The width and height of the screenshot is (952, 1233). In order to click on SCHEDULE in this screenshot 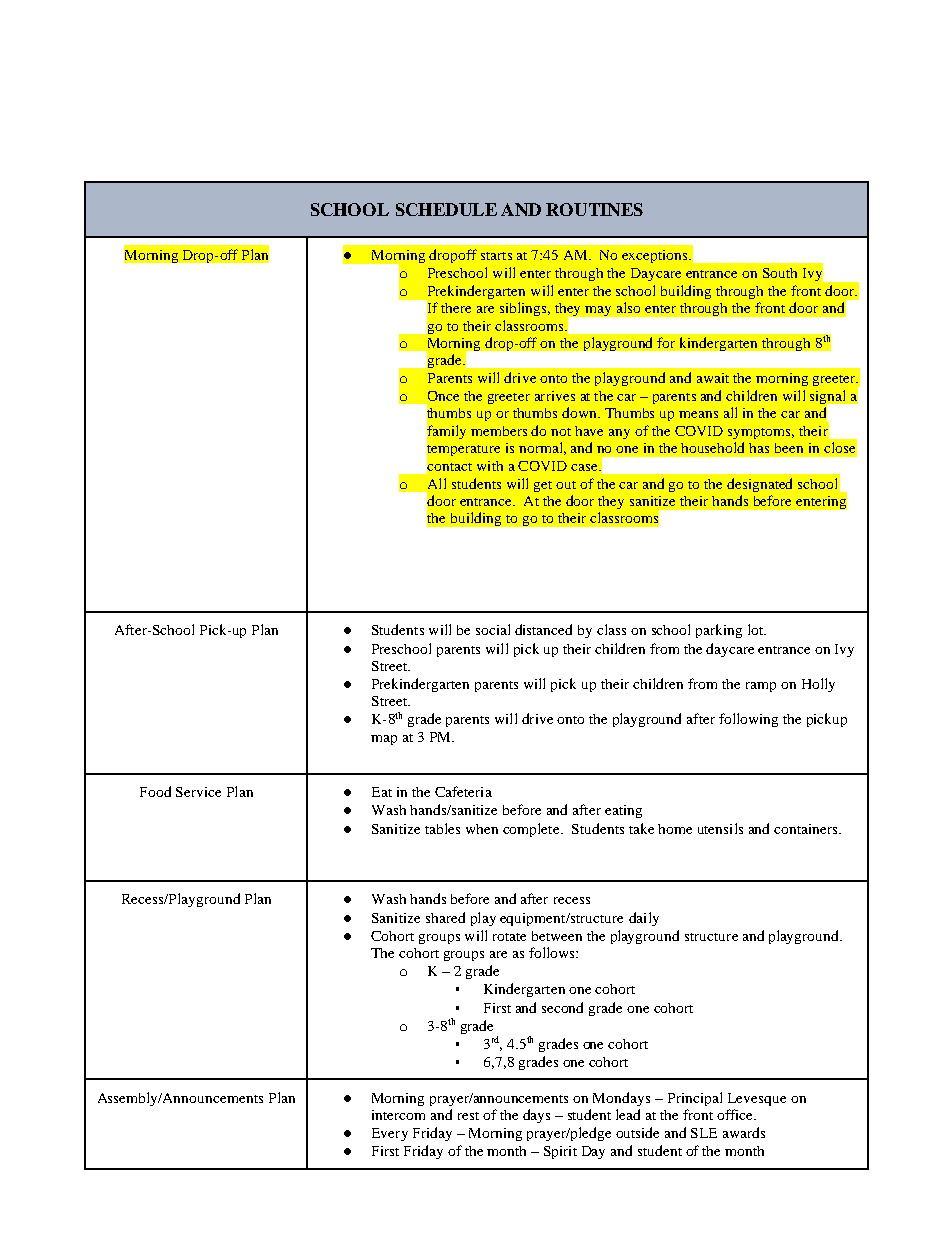, I will do `click(446, 209)`.
